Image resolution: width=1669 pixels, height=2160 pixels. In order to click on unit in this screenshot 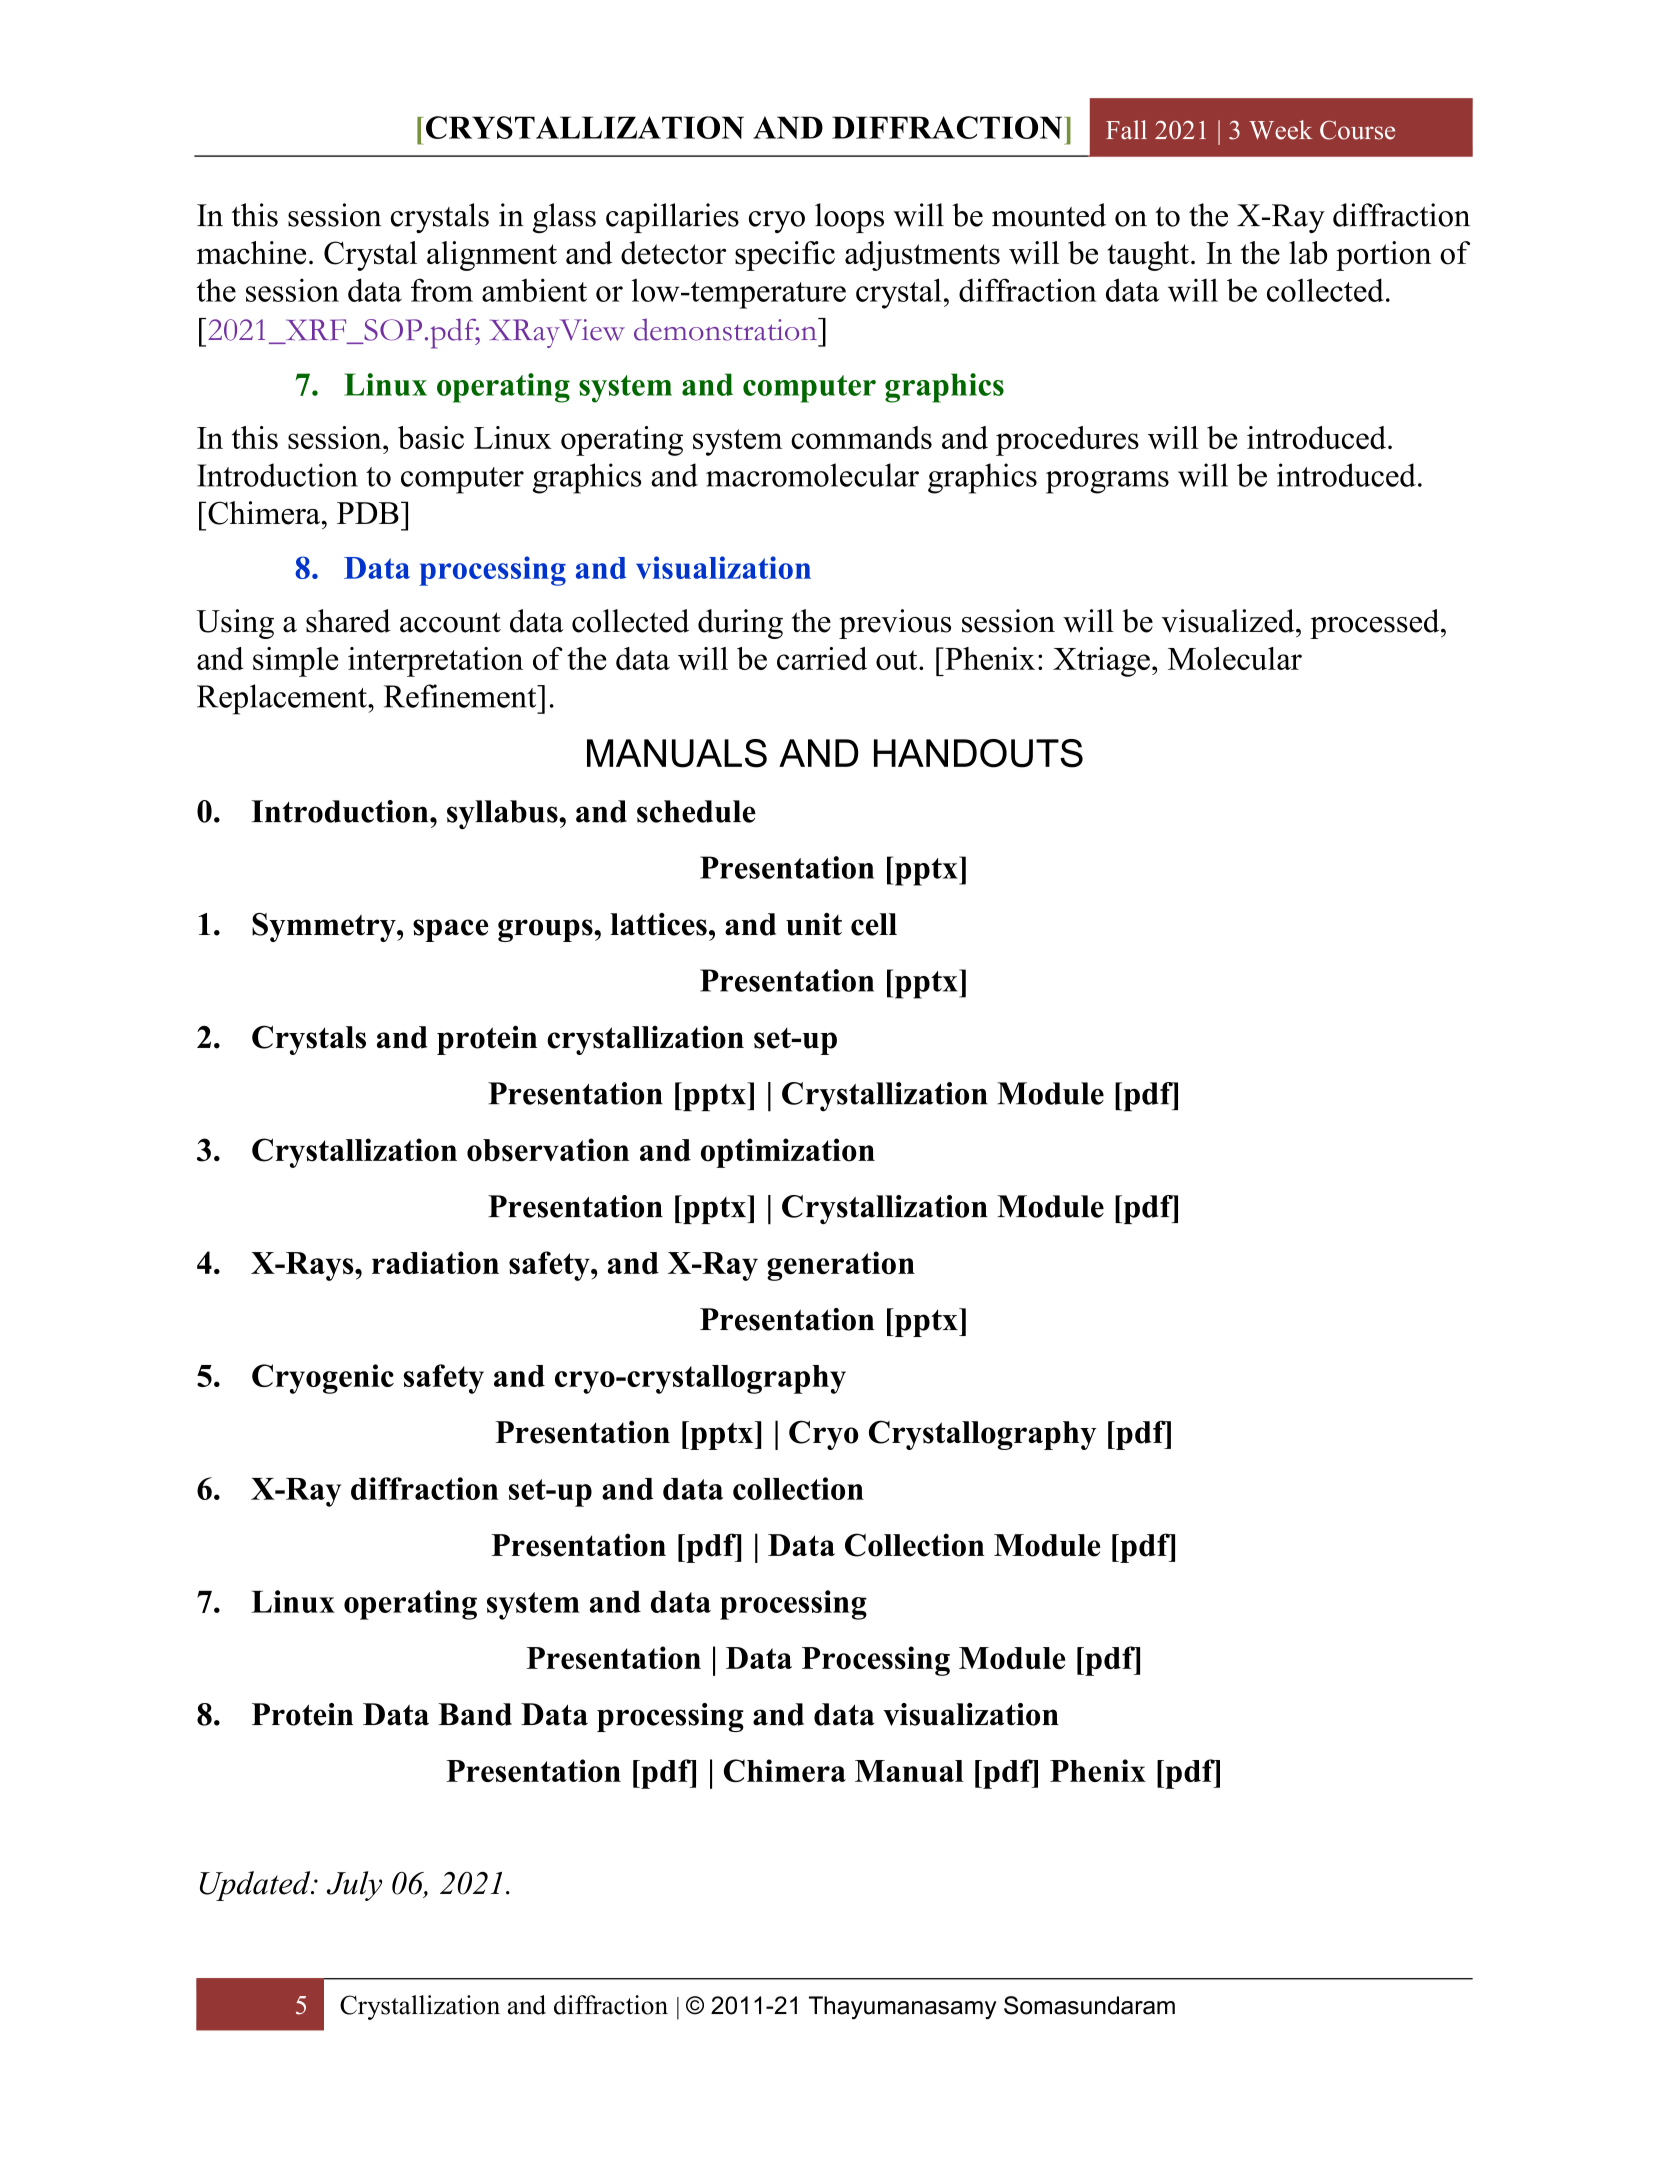, I will do `click(814, 924)`.
